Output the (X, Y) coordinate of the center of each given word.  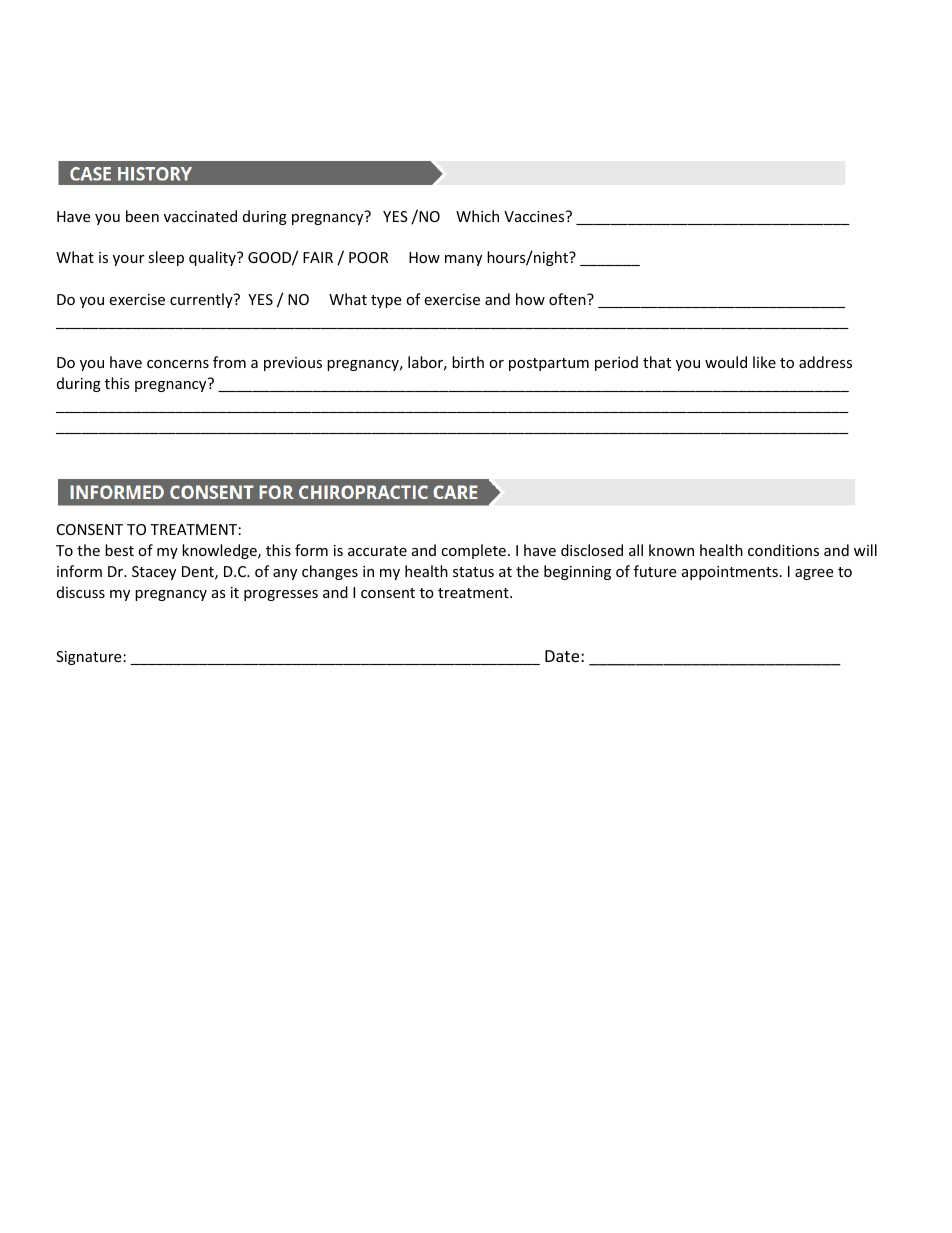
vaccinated (200, 216)
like (764, 362)
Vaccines (535, 216)
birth (468, 362)
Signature (88, 658)
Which (477, 216)
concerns (178, 364)
